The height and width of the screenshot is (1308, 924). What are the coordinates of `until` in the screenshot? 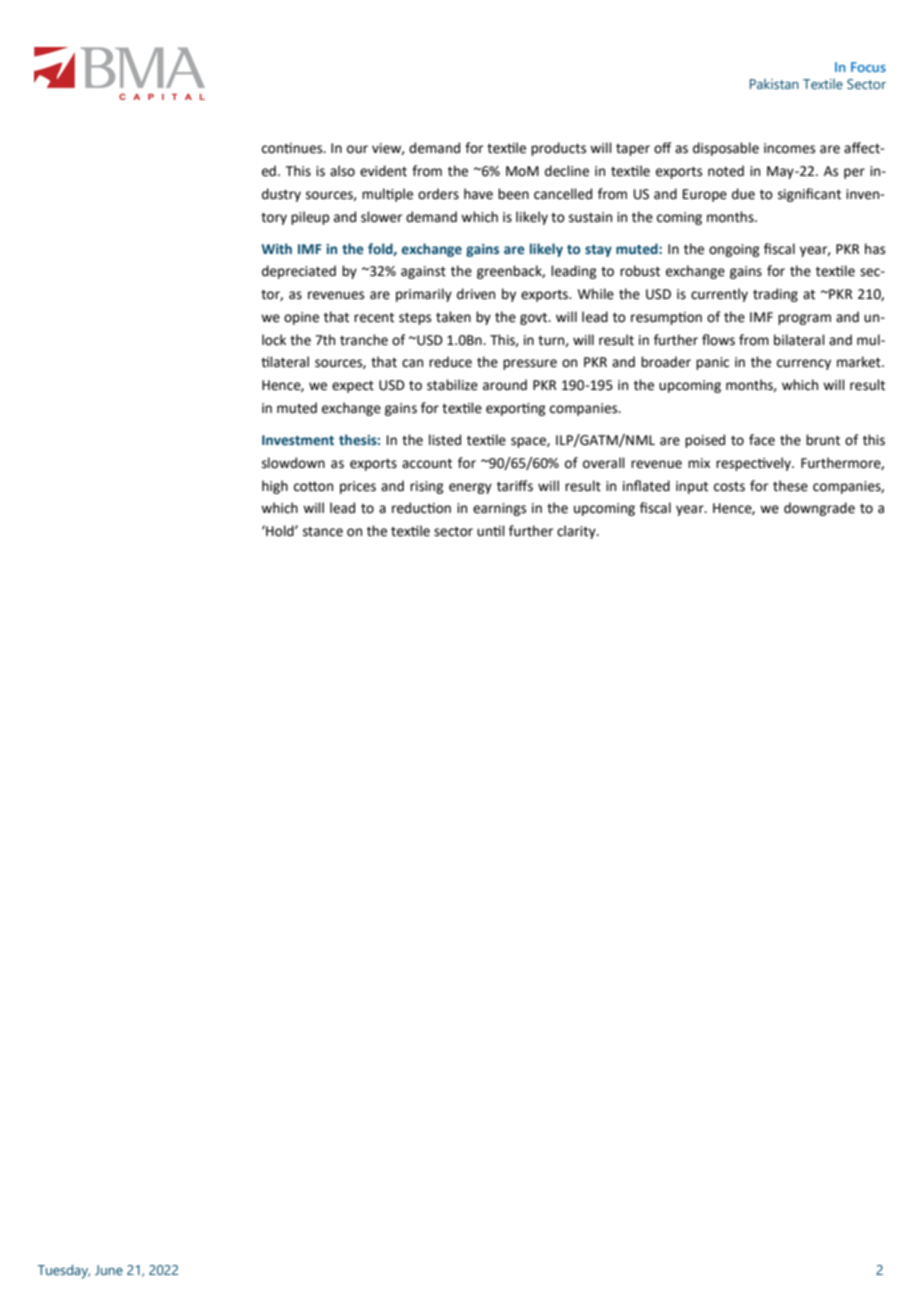 It's located at (491, 531).
